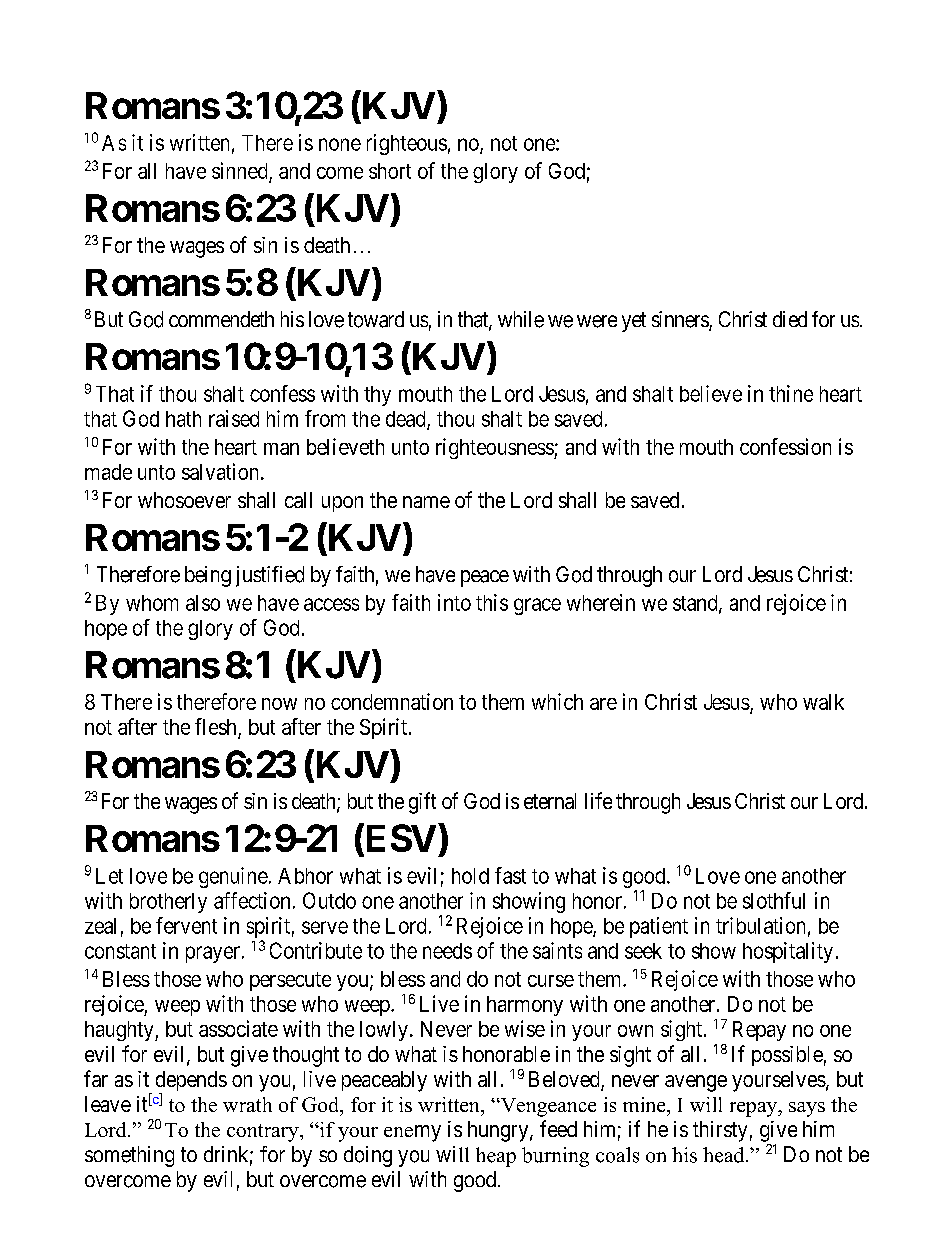  What do you see at coordinates (426, 502) in the screenshot?
I see `name` at bounding box center [426, 502].
